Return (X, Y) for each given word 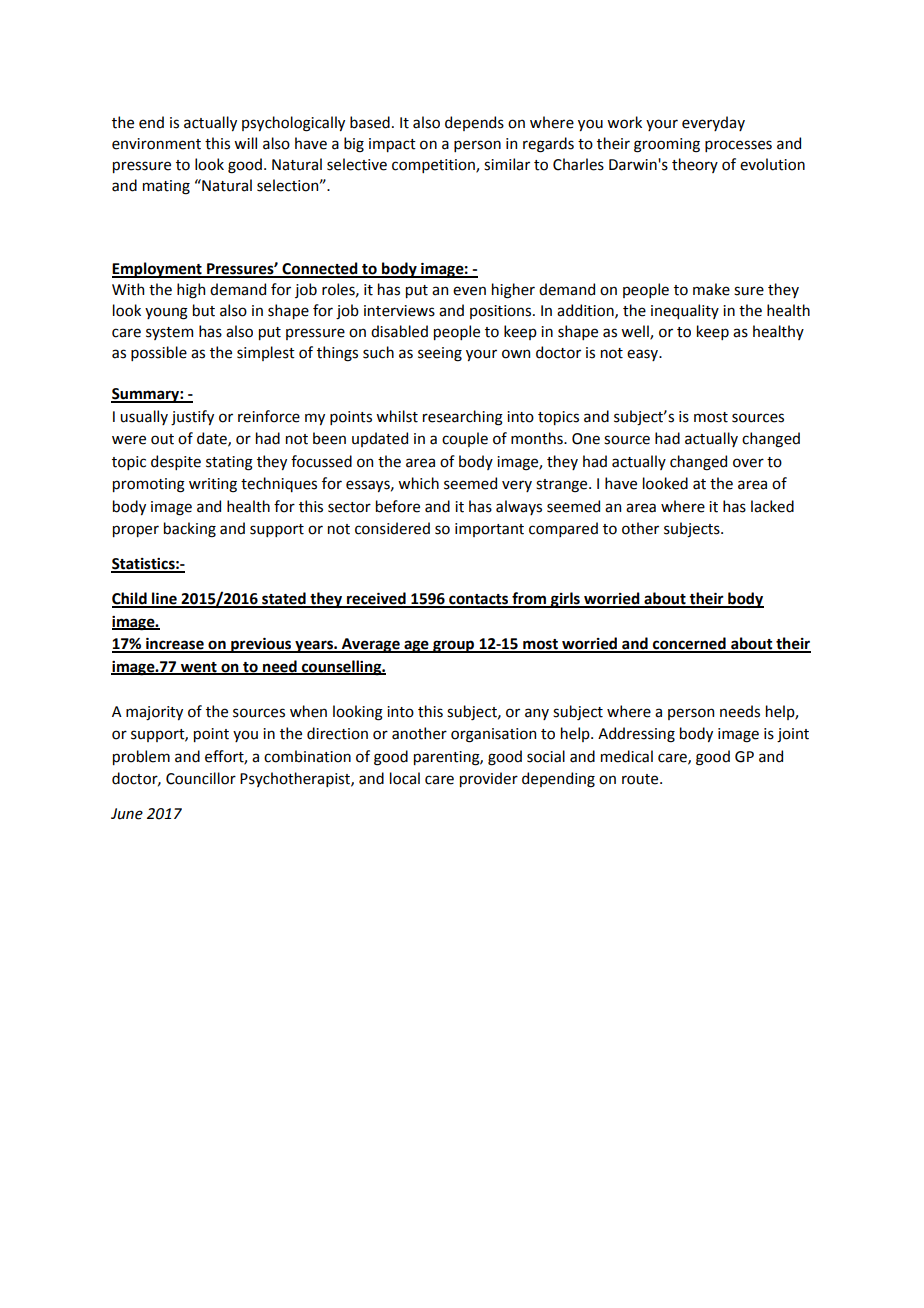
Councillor (201, 778)
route (641, 779)
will (245, 143)
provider (489, 779)
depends (474, 123)
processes (738, 146)
